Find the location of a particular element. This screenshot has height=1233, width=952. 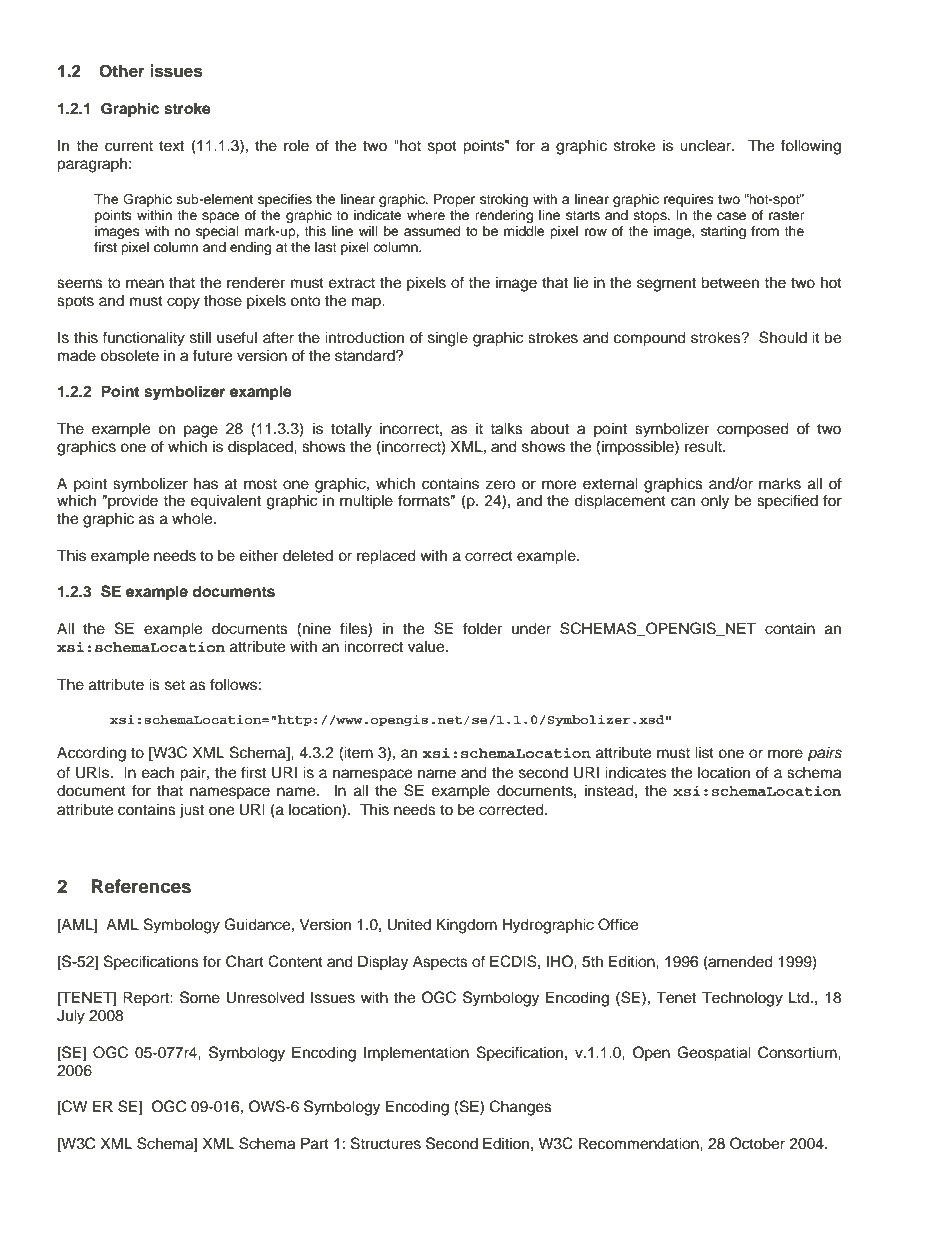

result is located at coordinates (704, 447).
